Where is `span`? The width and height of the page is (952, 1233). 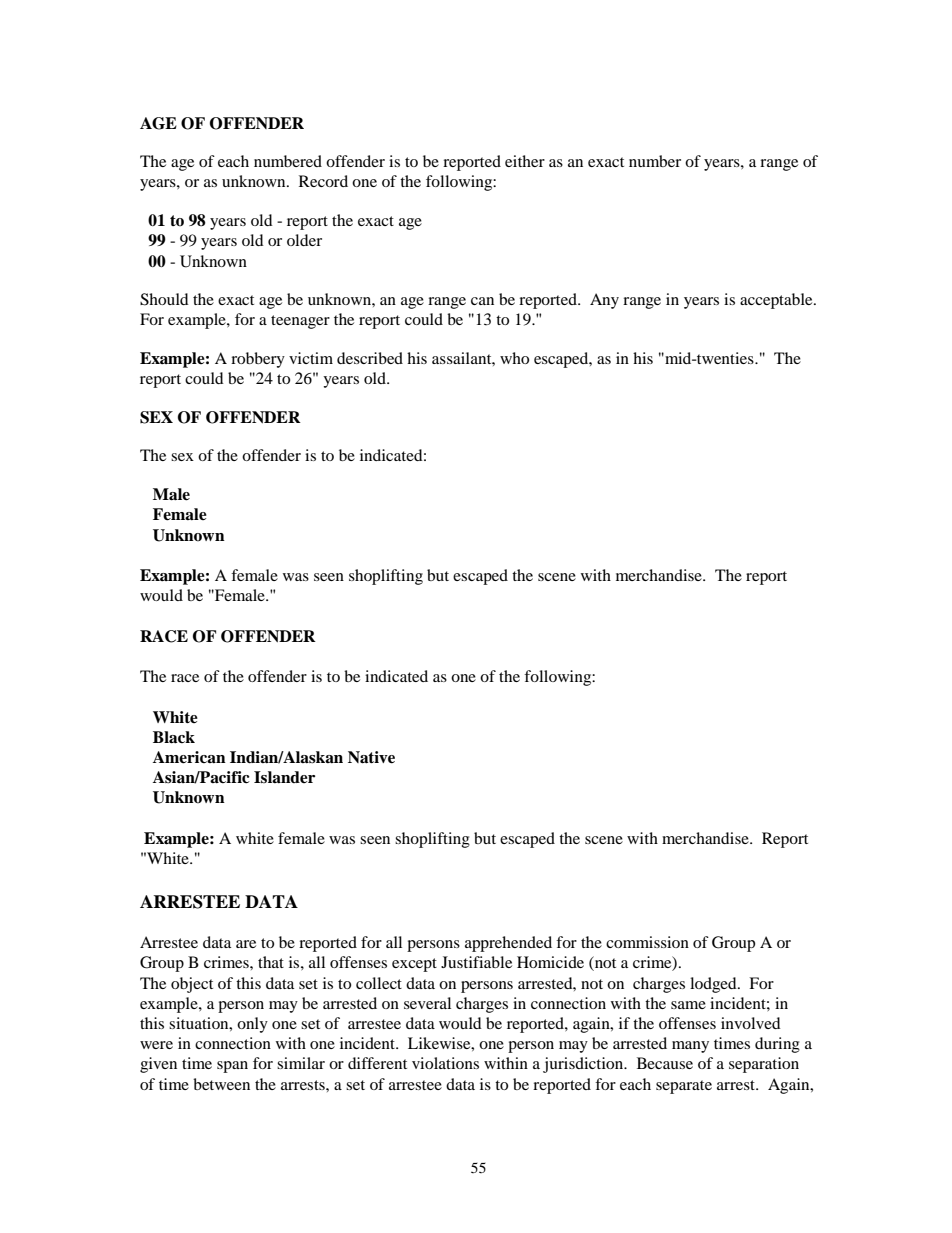
span is located at coordinates (232, 1067).
